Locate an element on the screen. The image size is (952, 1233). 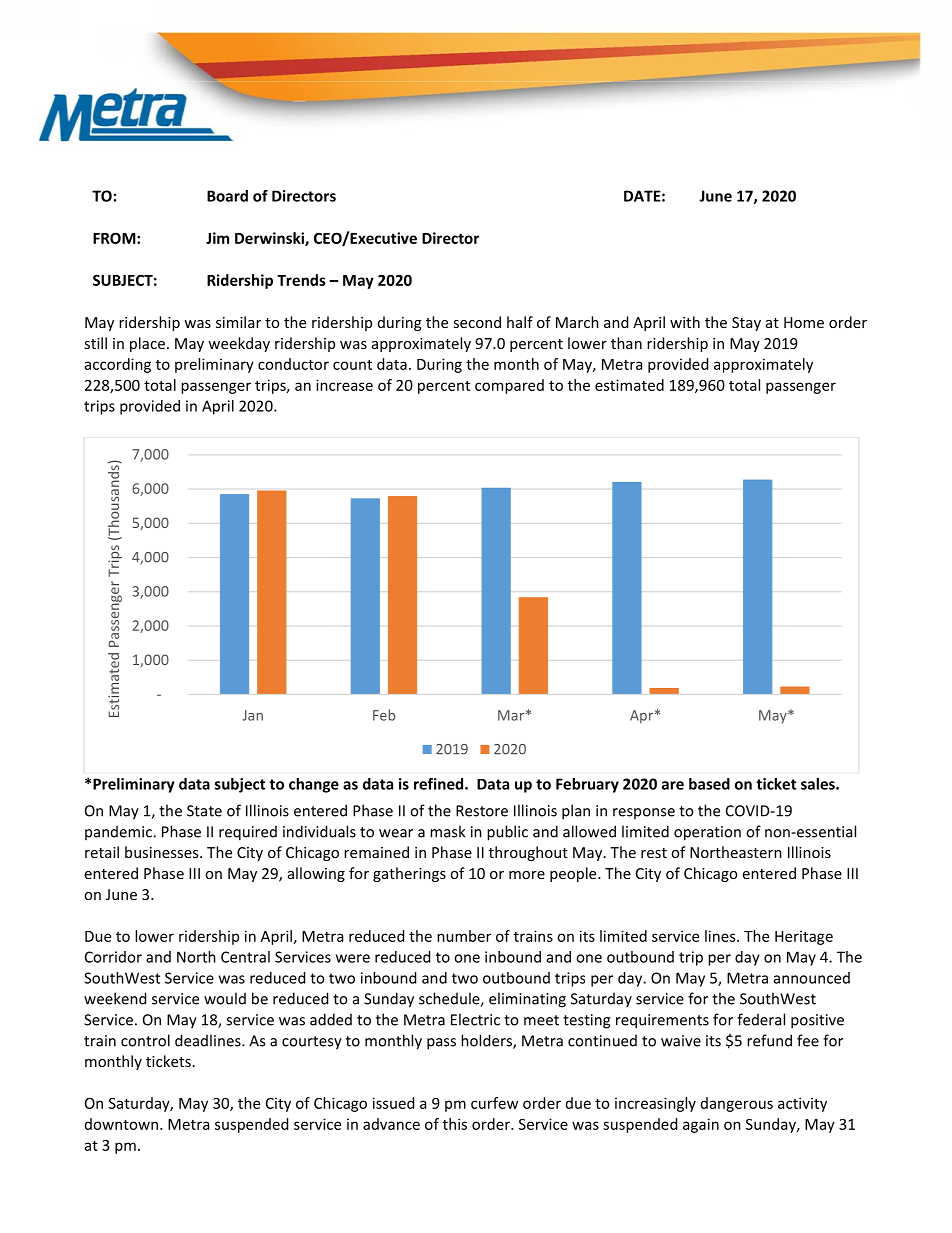
curfew is located at coordinates (494, 1103).
